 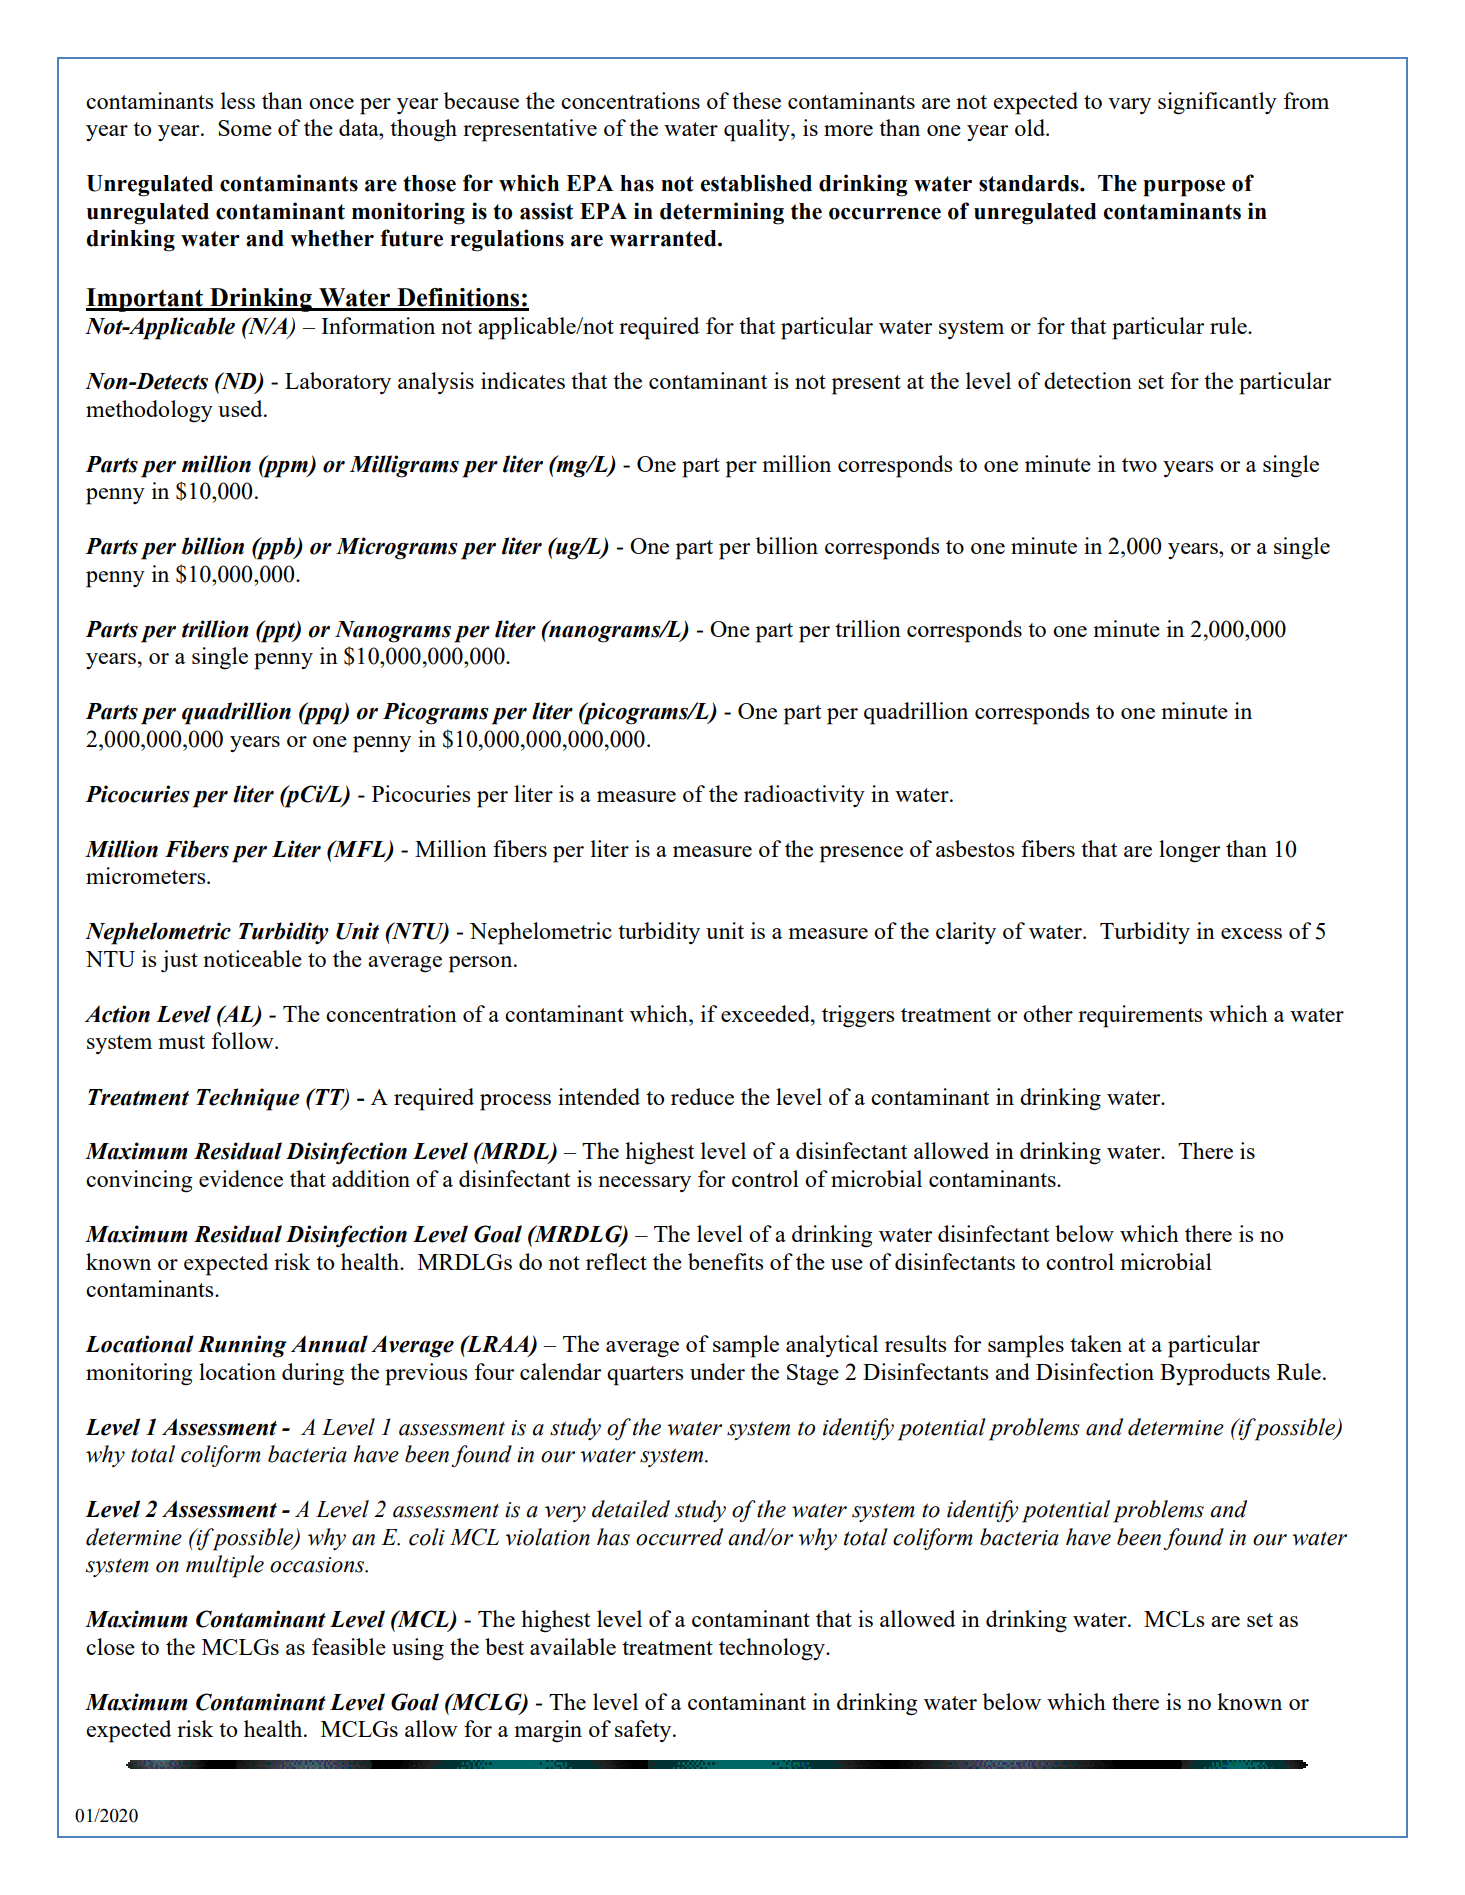 I want to click on excess, so click(x=1251, y=933).
